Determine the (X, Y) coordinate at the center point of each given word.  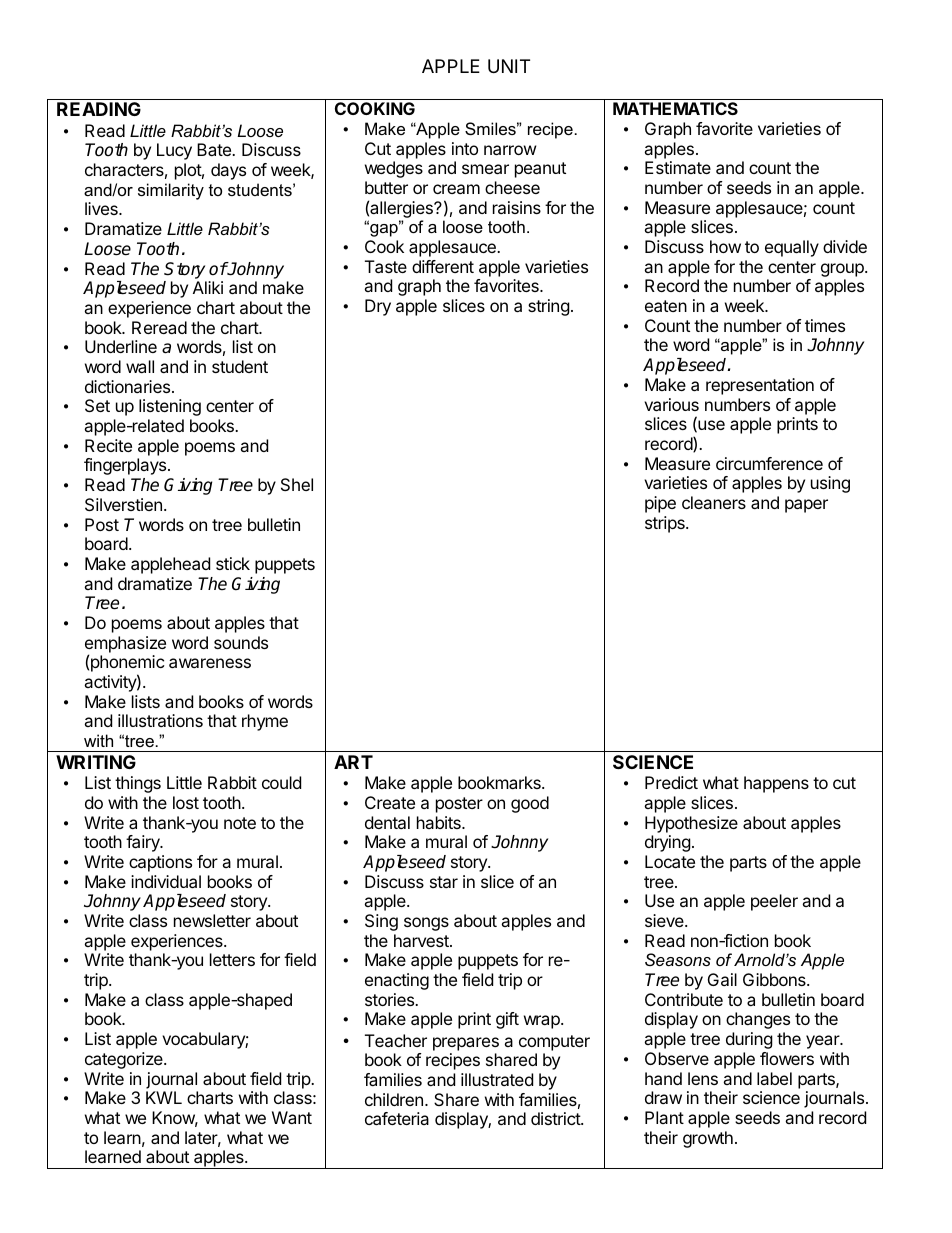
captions (160, 863)
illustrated (497, 1079)
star (444, 882)
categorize (125, 1060)
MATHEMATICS (675, 108)
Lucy (174, 151)
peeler (774, 902)
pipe (660, 504)
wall (140, 366)
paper (806, 506)
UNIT (509, 66)
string (549, 307)
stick (233, 563)
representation (760, 386)
